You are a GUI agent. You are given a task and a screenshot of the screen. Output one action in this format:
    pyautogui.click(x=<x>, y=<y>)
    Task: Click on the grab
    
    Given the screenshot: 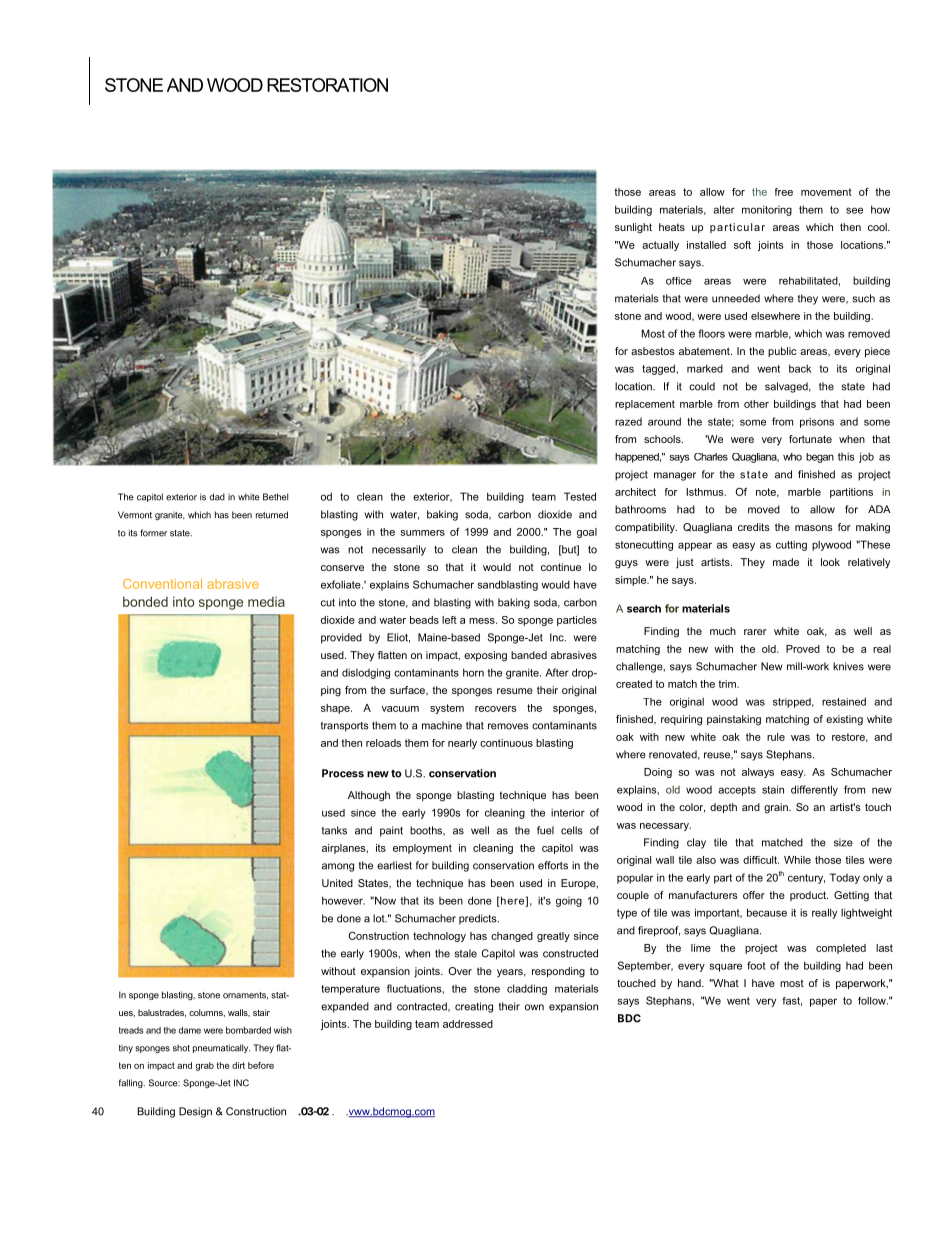 What is the action you would take?
    pyautogui.click(x=205, y=1066)
